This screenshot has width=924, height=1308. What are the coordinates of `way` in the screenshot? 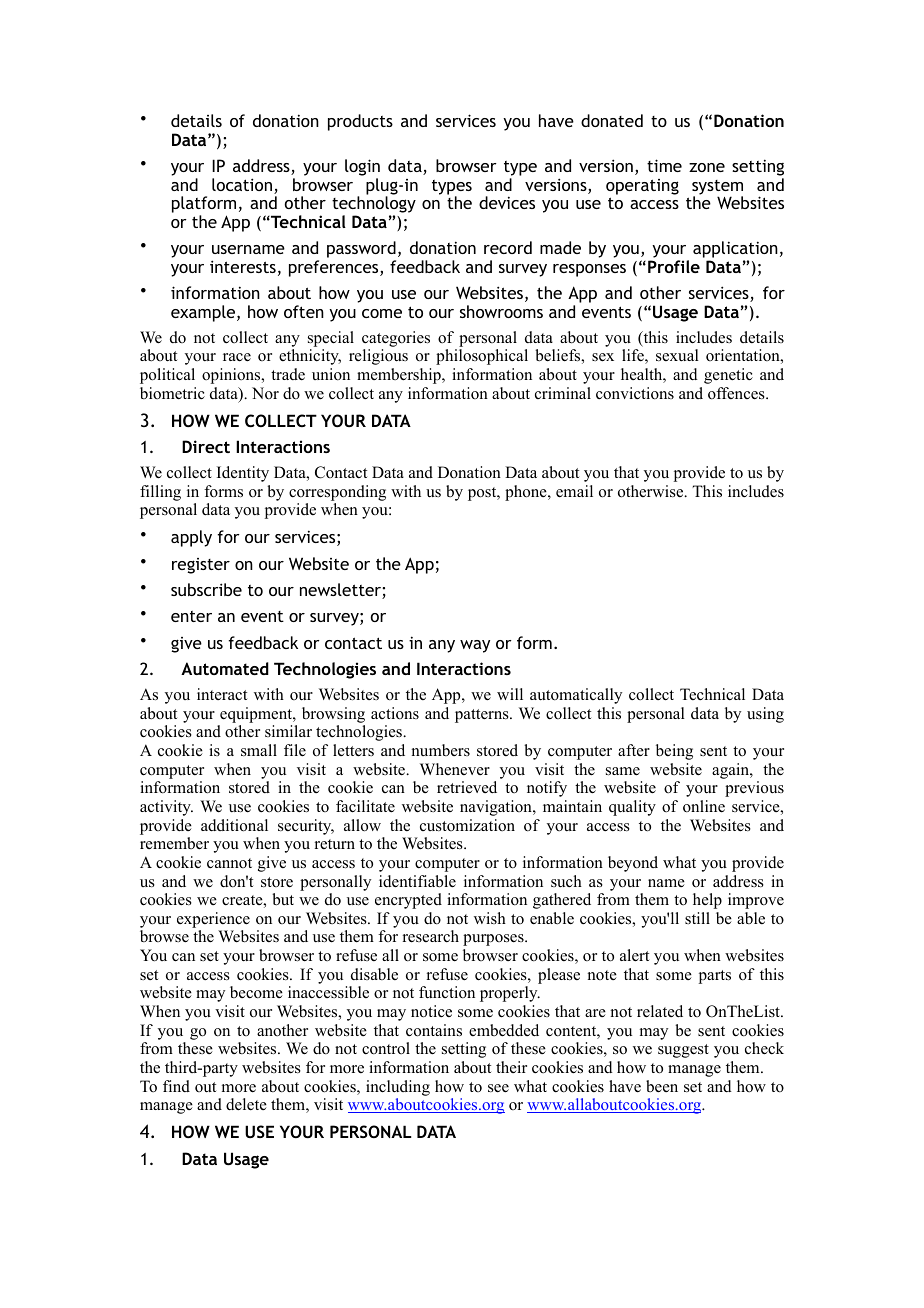 It's located at (475, 646).
